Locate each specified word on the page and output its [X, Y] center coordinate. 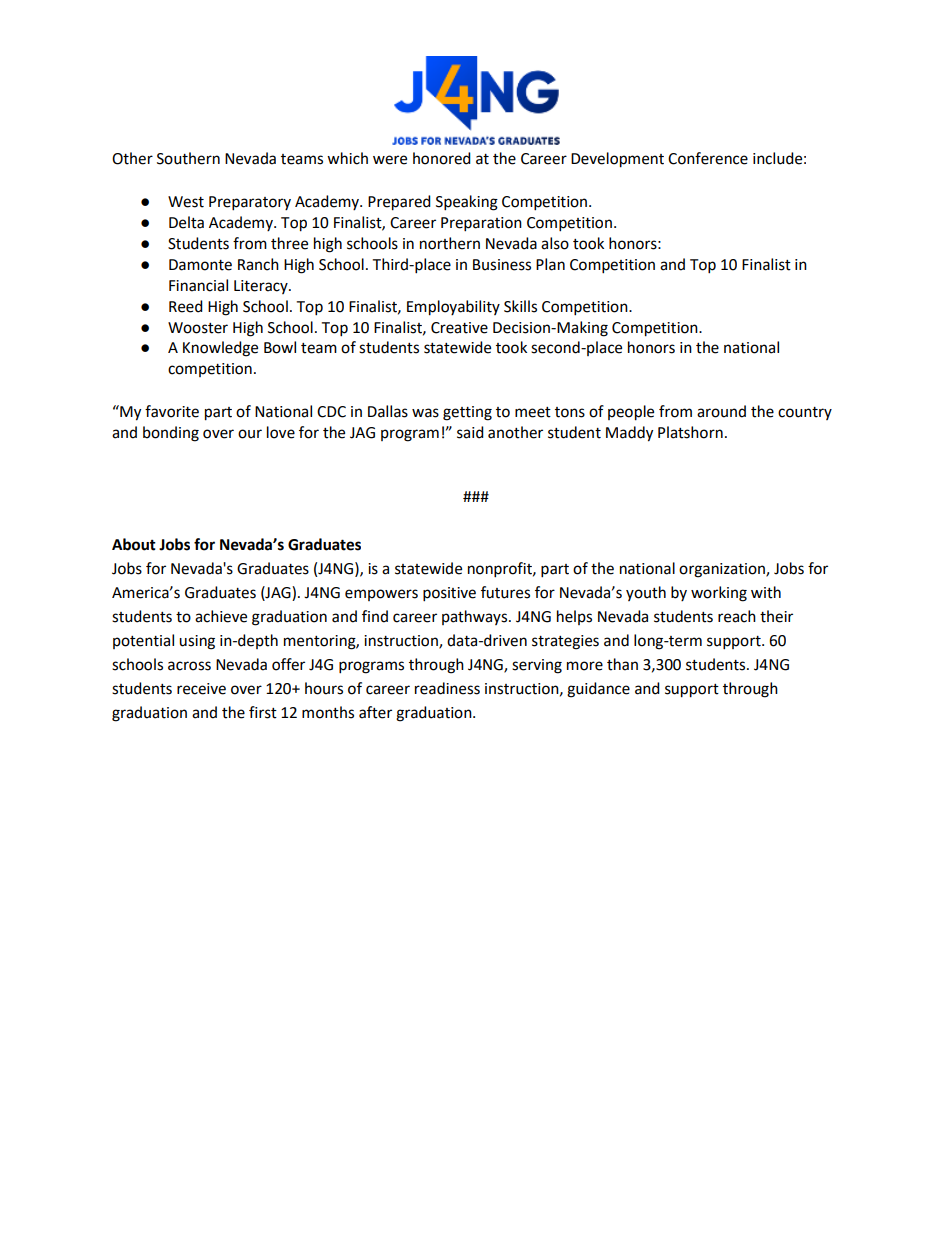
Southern [188, 158]
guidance [598, 690]
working [719, 594]
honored [442, 158]
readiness [447, 688]
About [134, 544]
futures [505, 592]
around [721, 411]
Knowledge [220, 349]
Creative [459, 328]
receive [201, 689]
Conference [708, 158]
